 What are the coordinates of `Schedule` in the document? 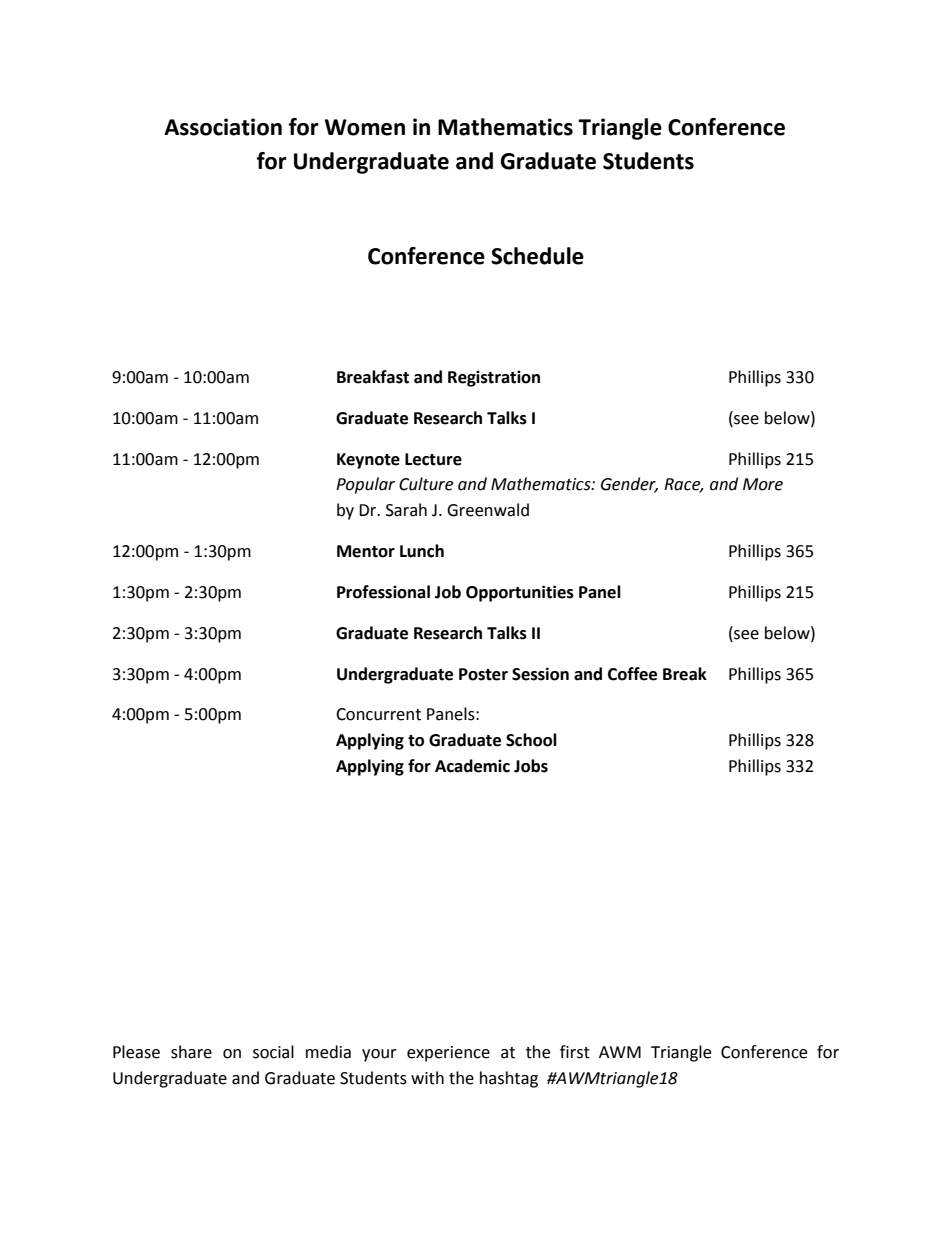 It's located at (537, 256).
